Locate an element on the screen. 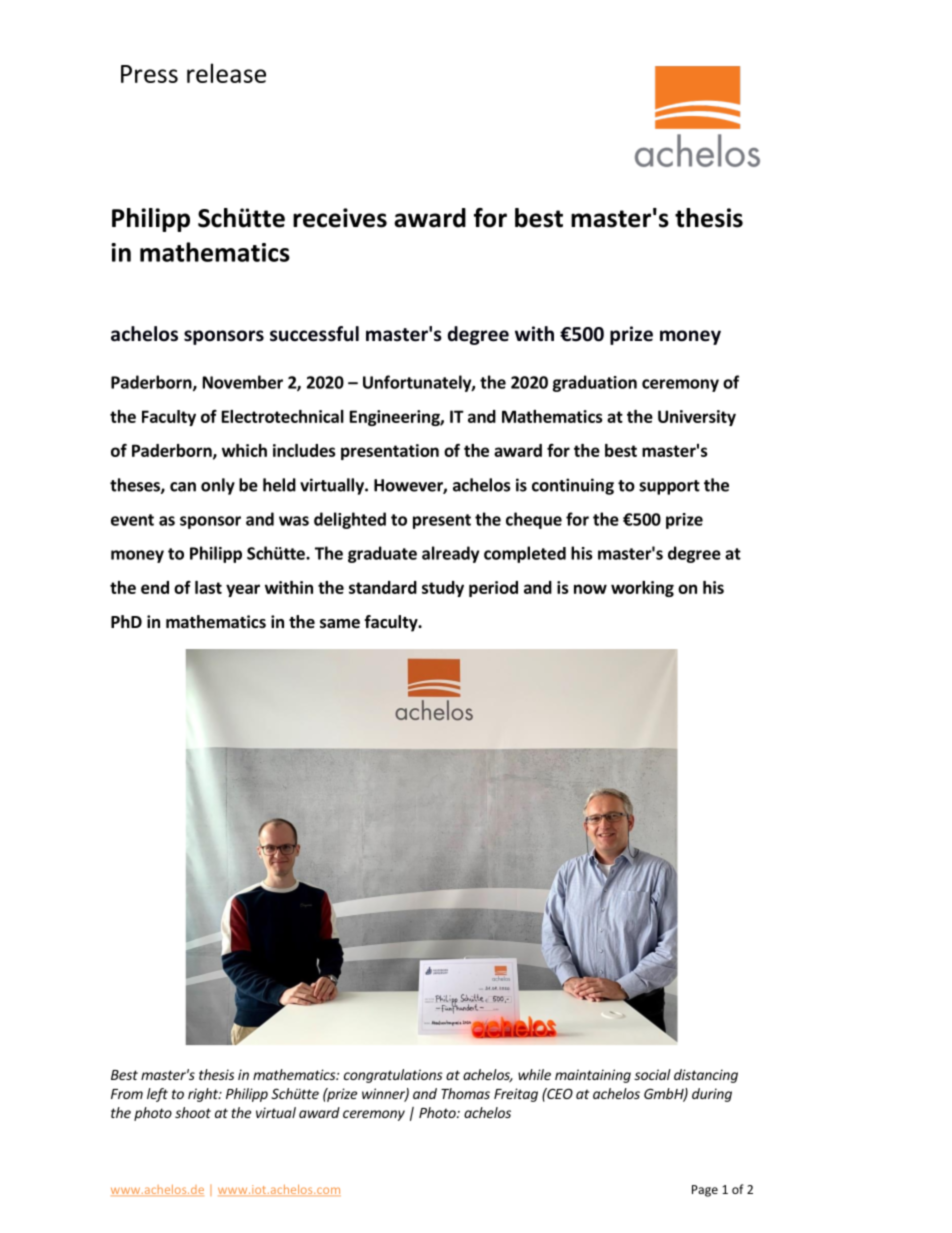  Thomas is located at coordinates (465, 1093).
